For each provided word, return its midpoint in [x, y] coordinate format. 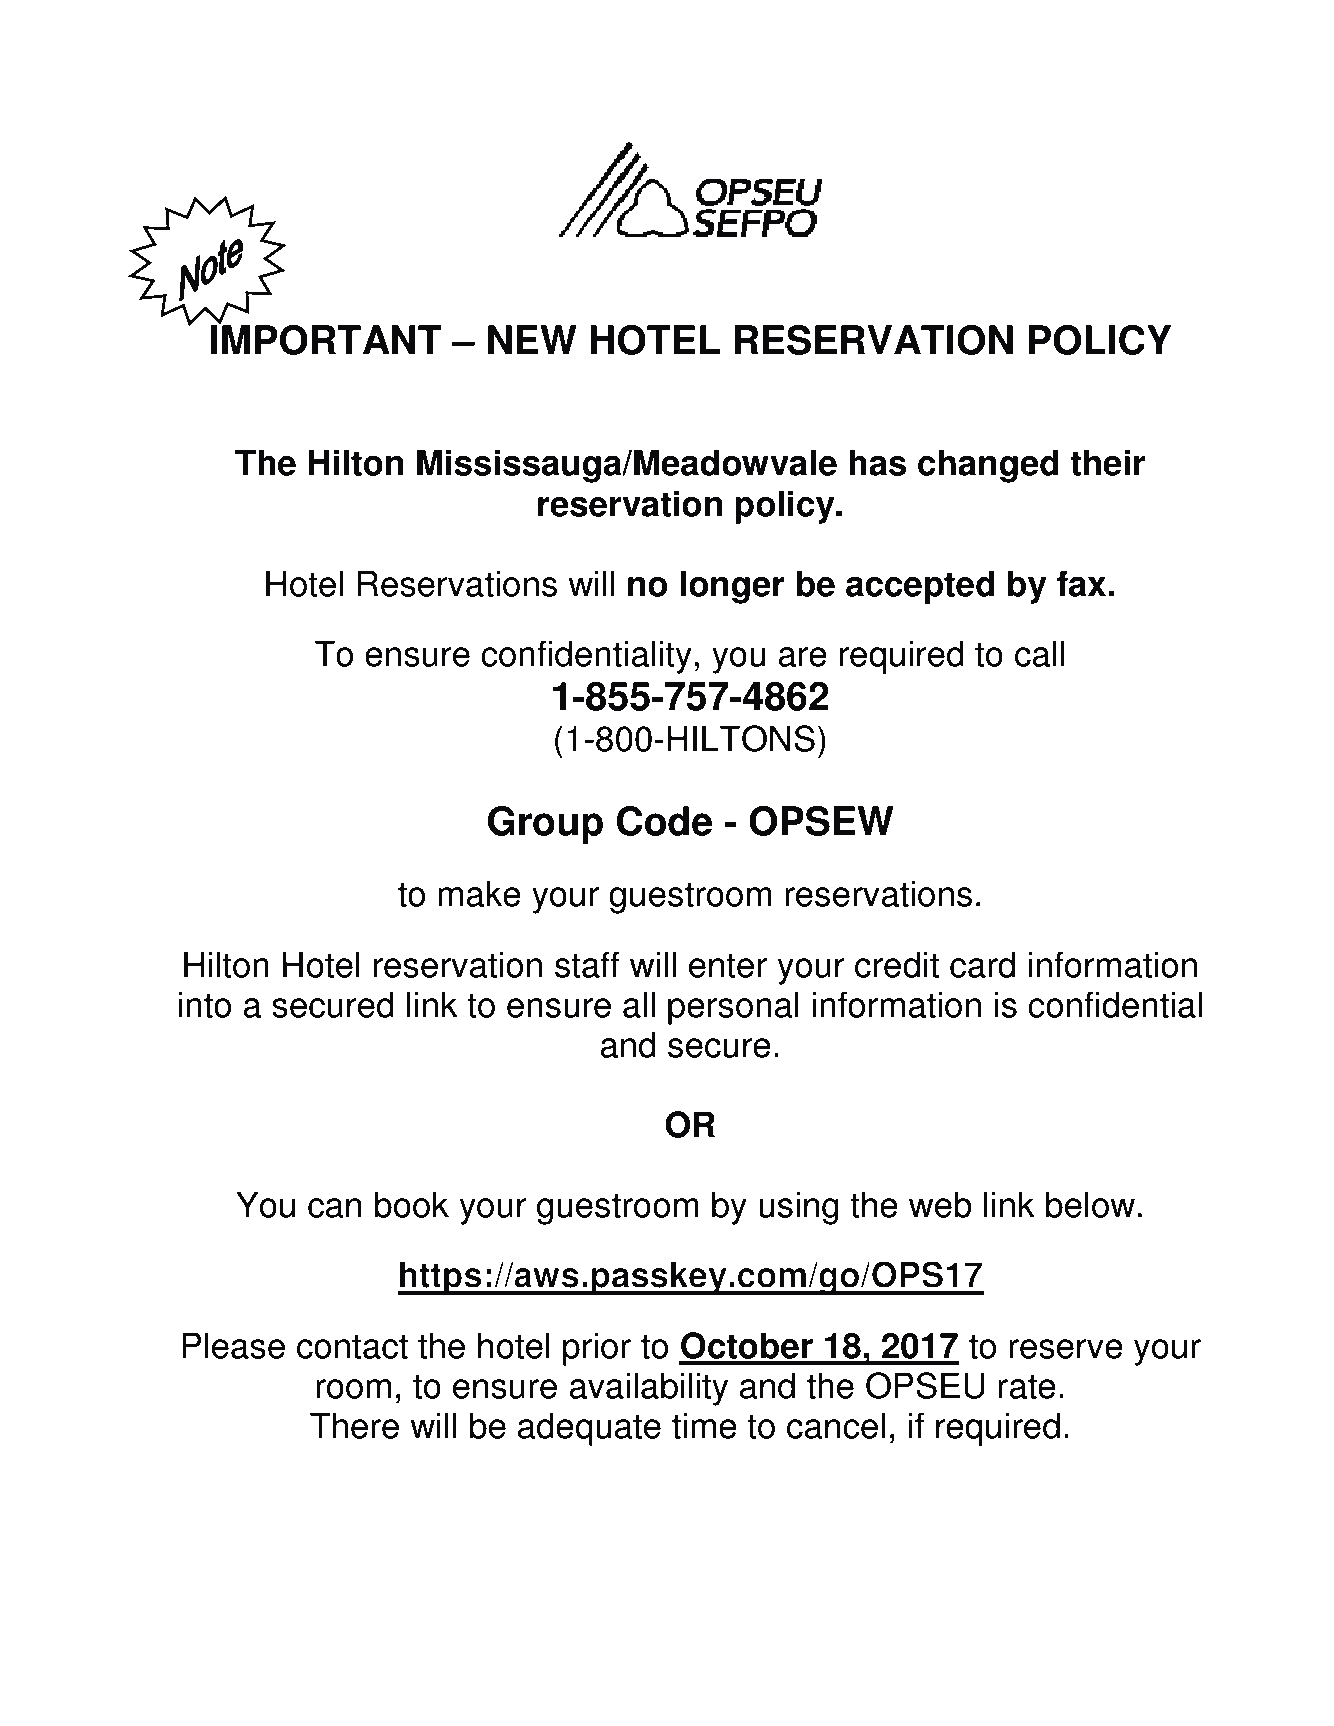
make [479, 893]
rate [1027, 1386]
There [354, 1425]
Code [664, 821]
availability [648, 1389]
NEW [532, 339]
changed [988, 466]
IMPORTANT [326, 339]
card [982, 964]
